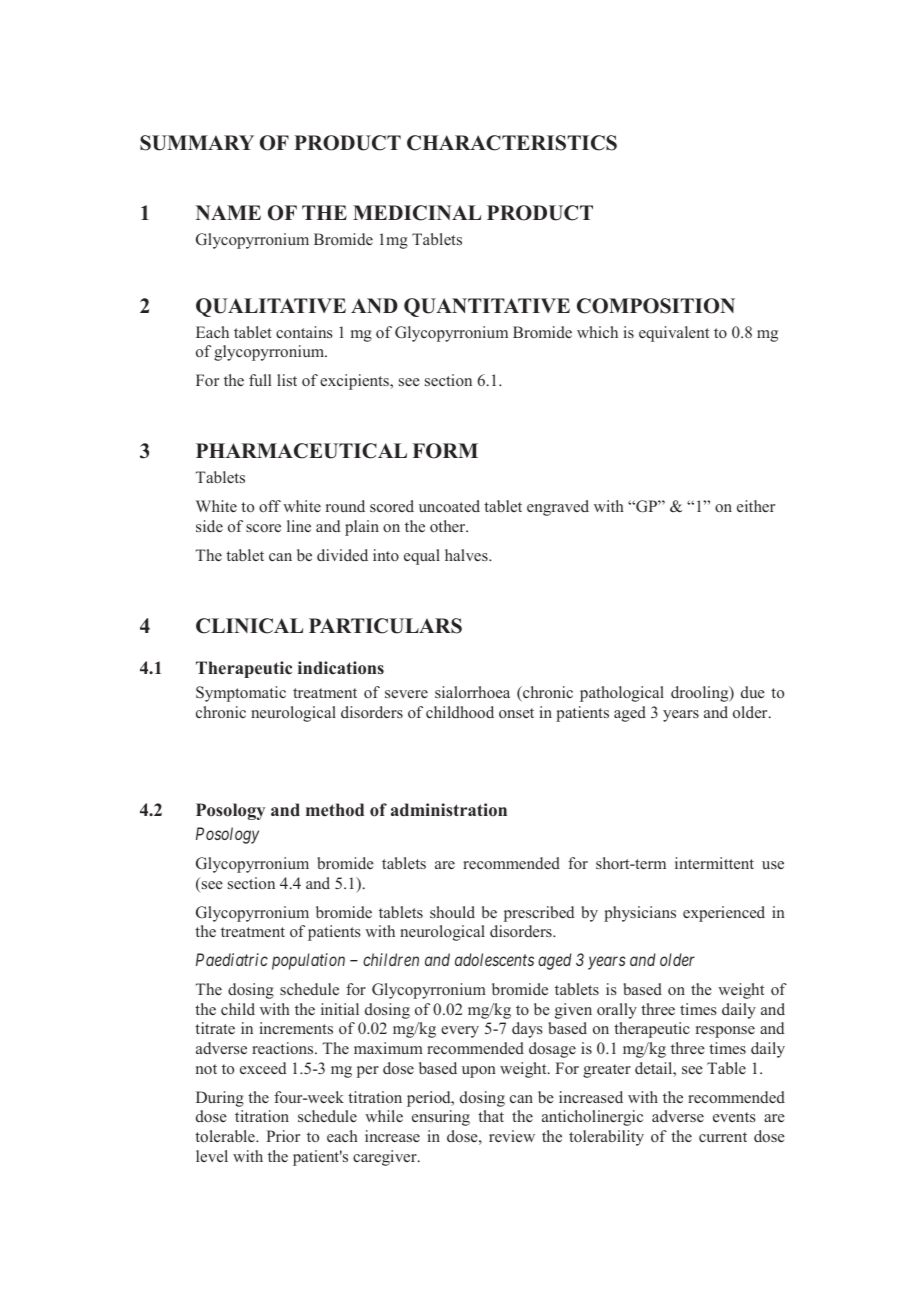  What do you see at coordinates (656, 306) in the page?
I see `COMPOSITION` at bounding box center [656, 306].
